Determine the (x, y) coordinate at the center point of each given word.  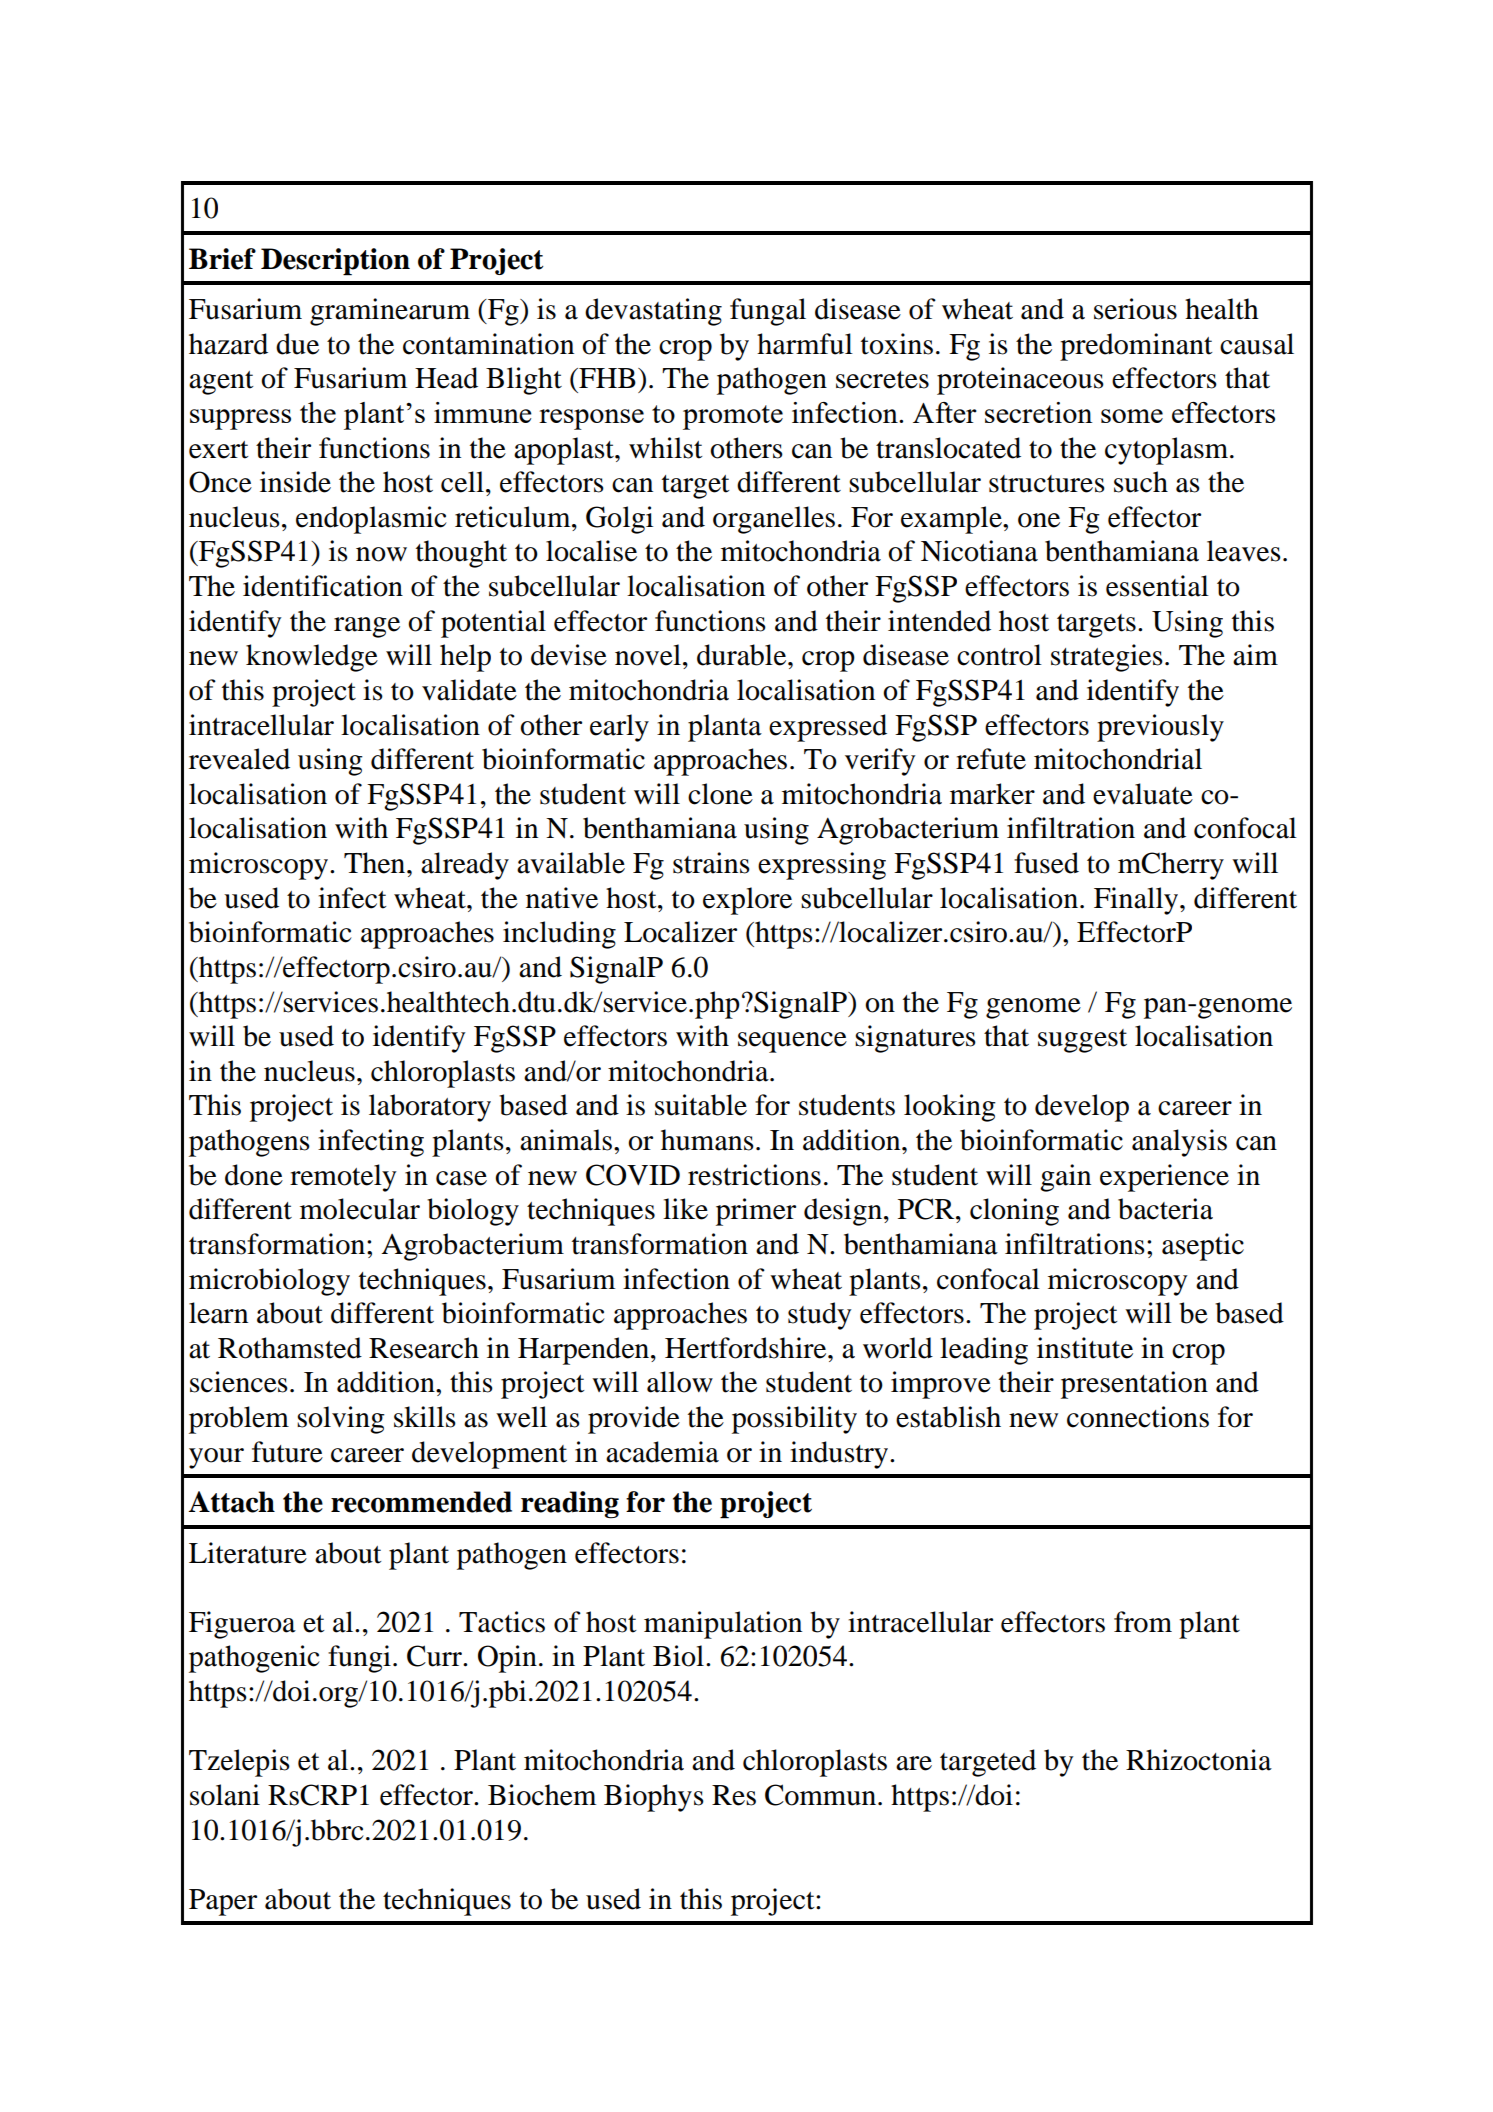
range (367, 627)
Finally (1137, 901)
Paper (223, 1902)
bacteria (1165, 1209)
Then (376, 863)
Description (335, 262)
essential (1157, 586)
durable (743, 655)
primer (756, 1212)
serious (1135, 309)
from (1143, 1622)
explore (747, 901)
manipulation (723, 1625)
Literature (248, 1553)
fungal (768, 312)
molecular (360, 1209)
